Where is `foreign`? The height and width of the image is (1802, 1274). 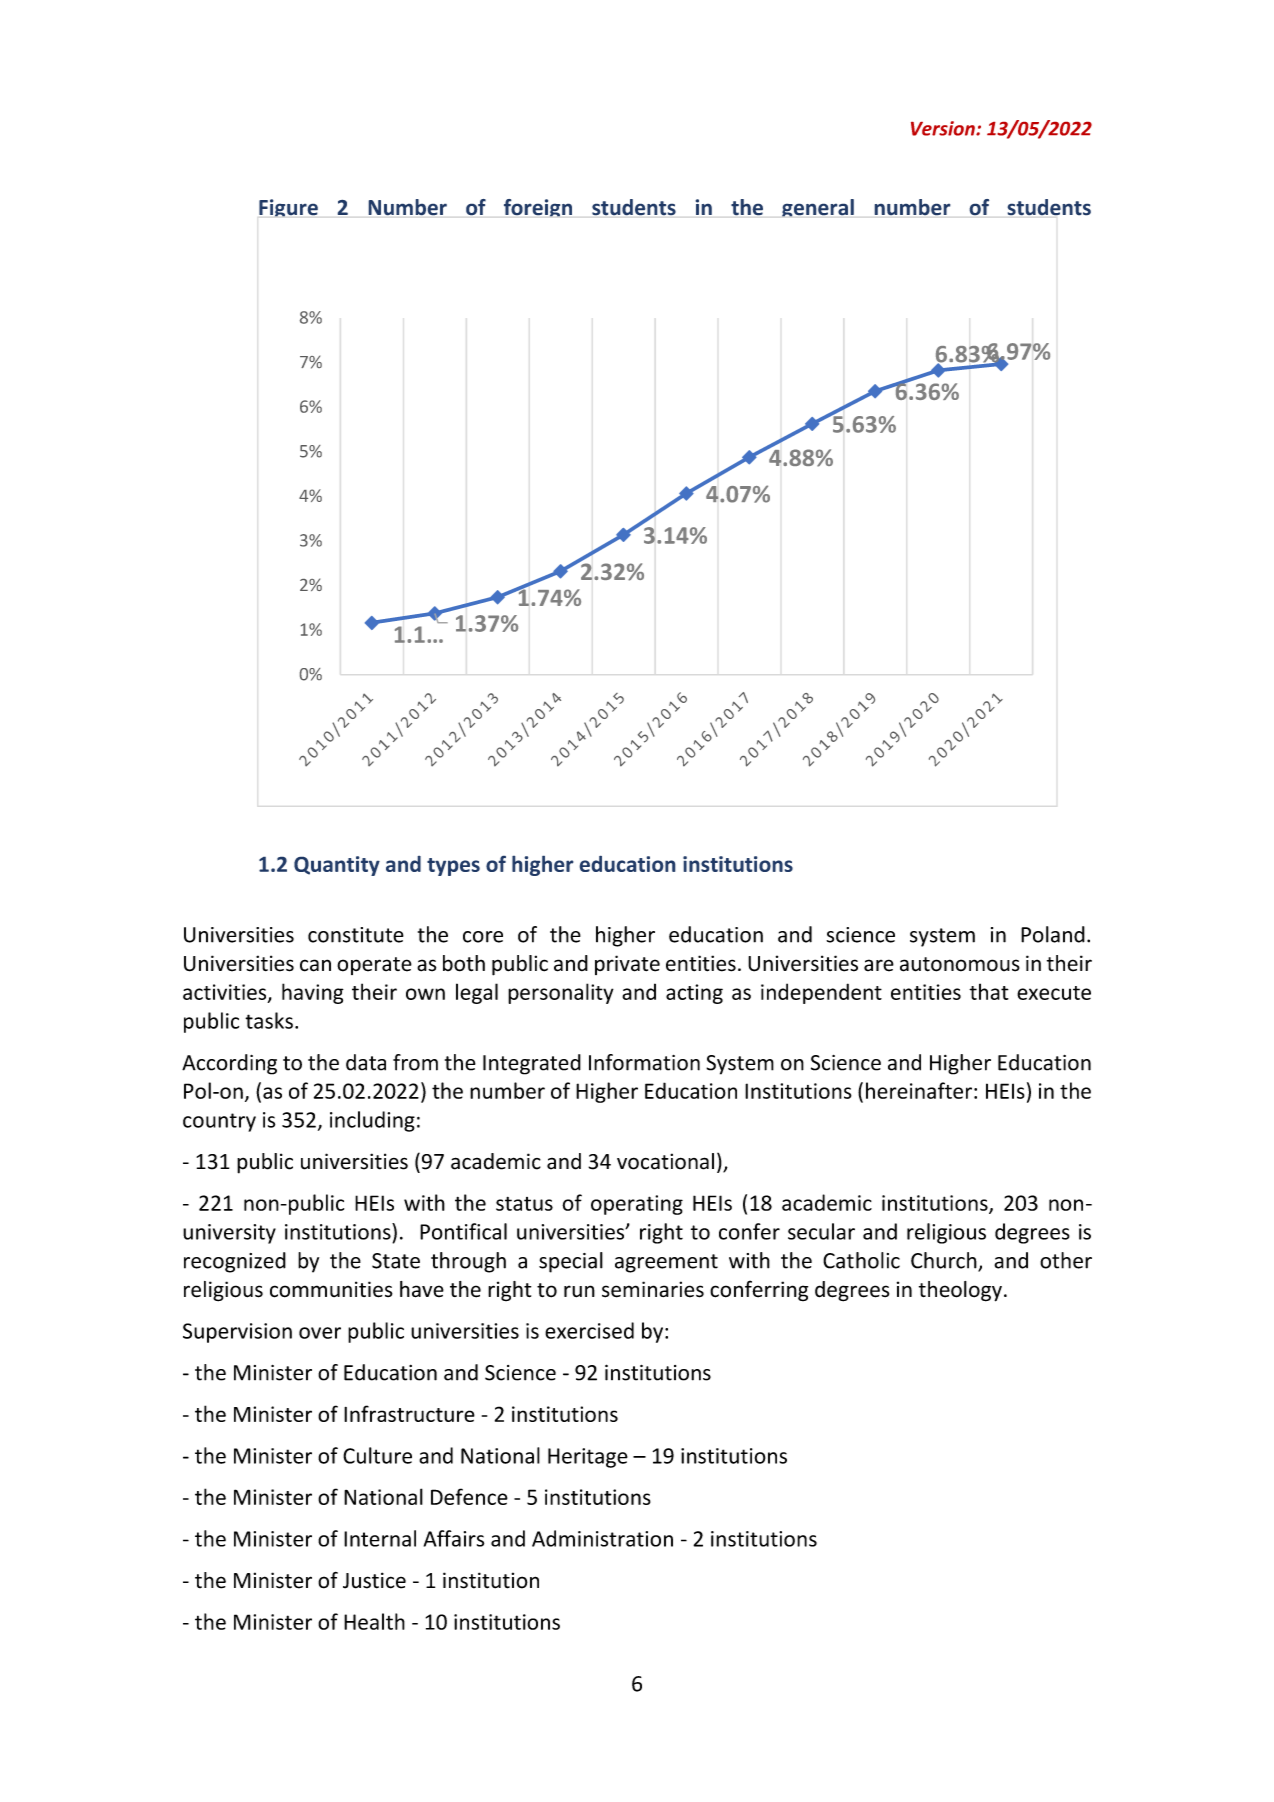 foreign is located at coordinates (538, 208).
